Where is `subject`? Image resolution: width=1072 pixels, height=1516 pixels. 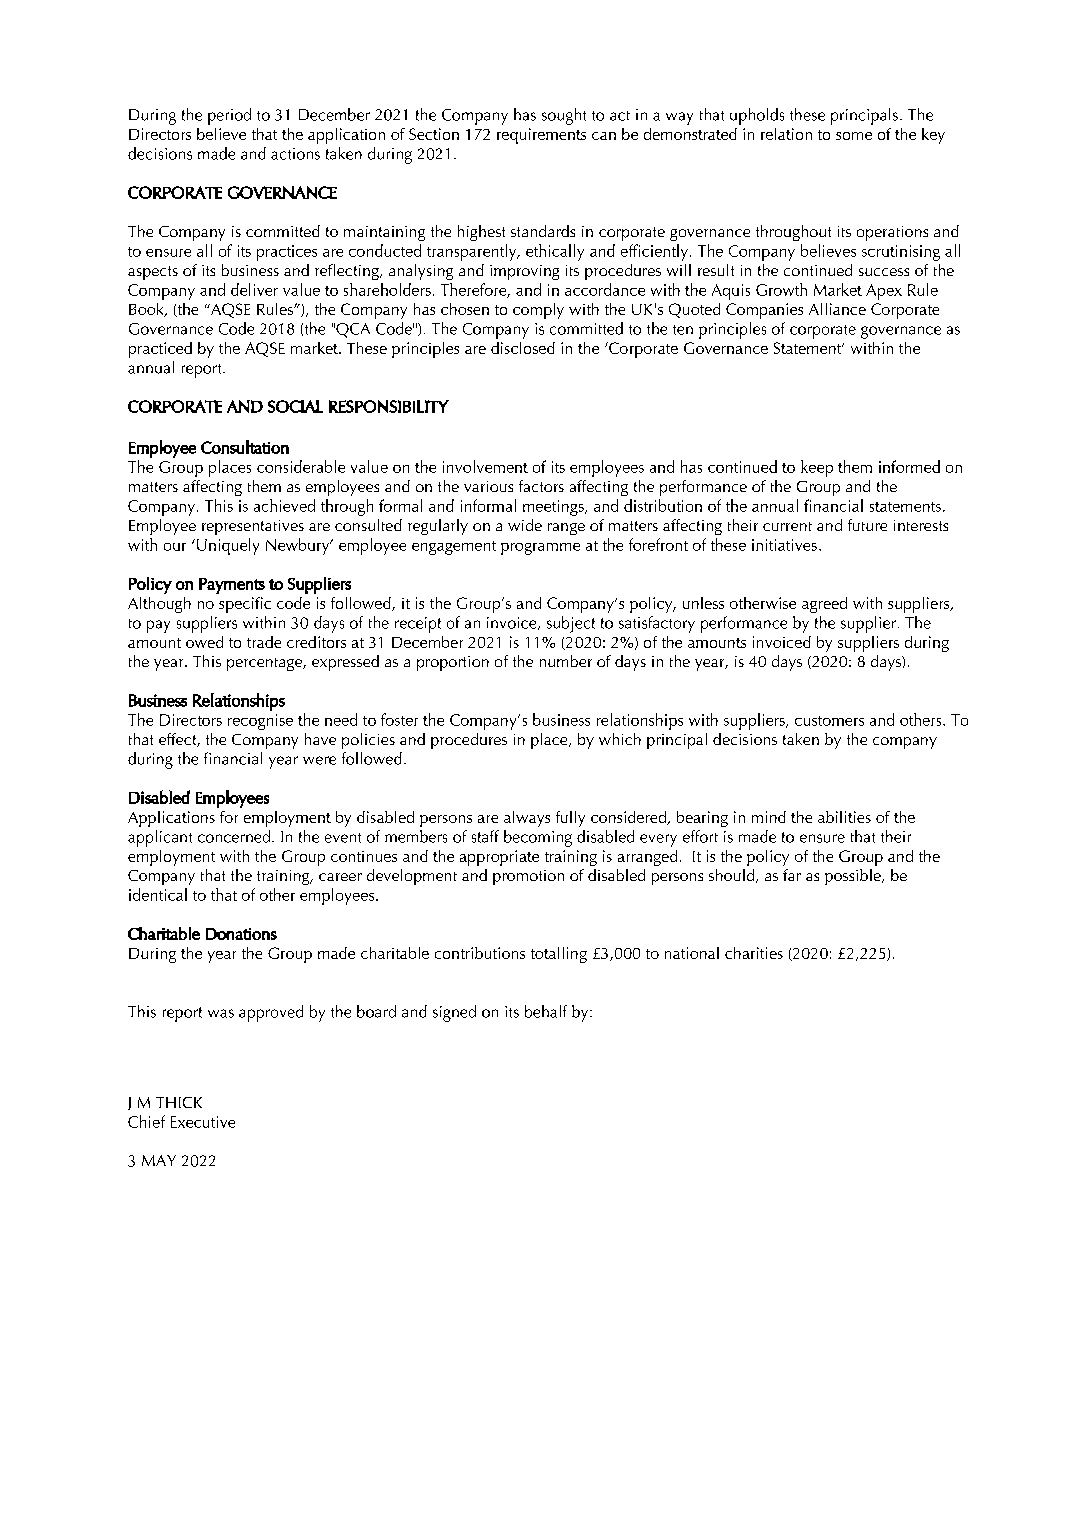
subject is located at coordinates (571, 624).
